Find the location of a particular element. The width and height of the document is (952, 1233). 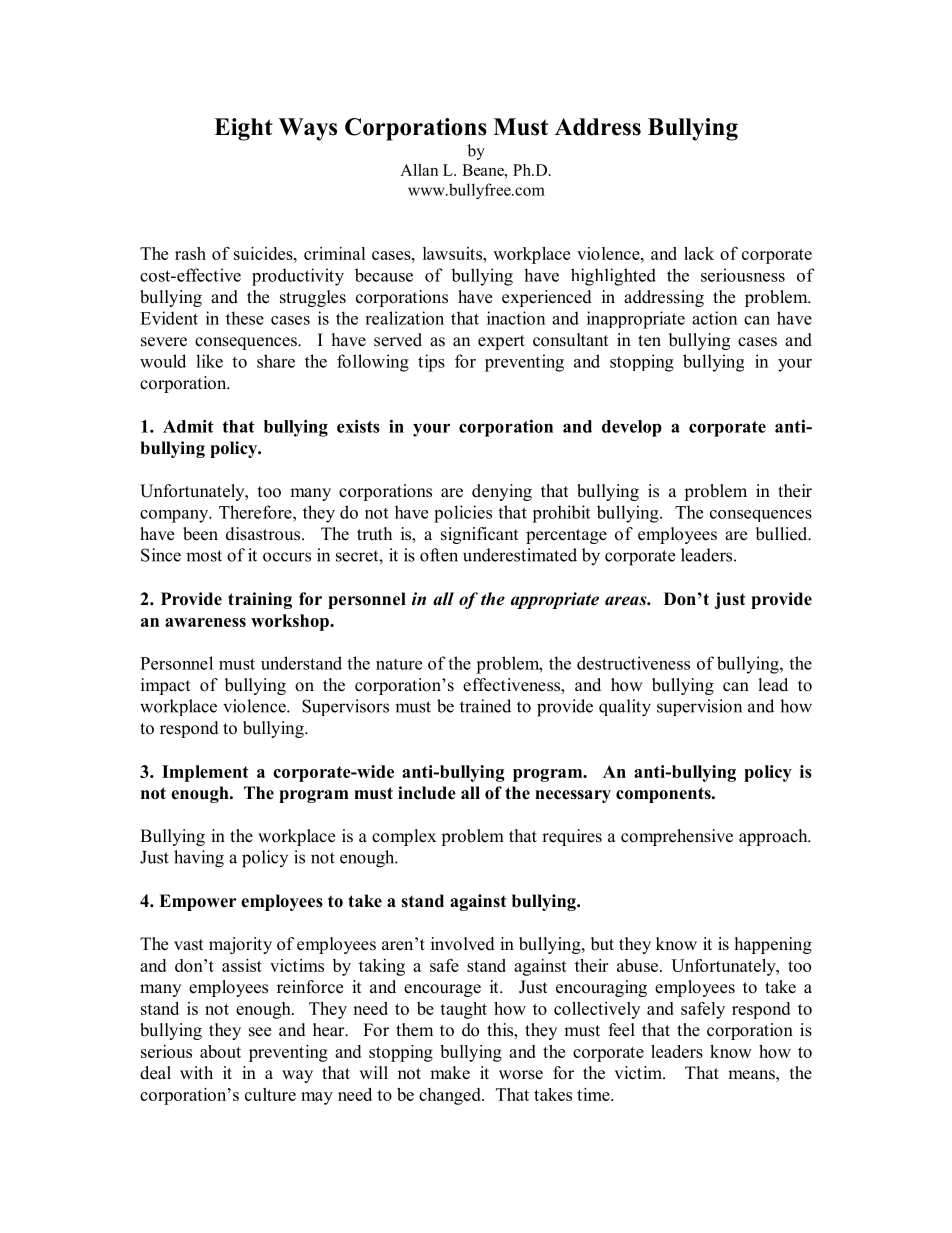

denying is located at coordinates (502, 492).
